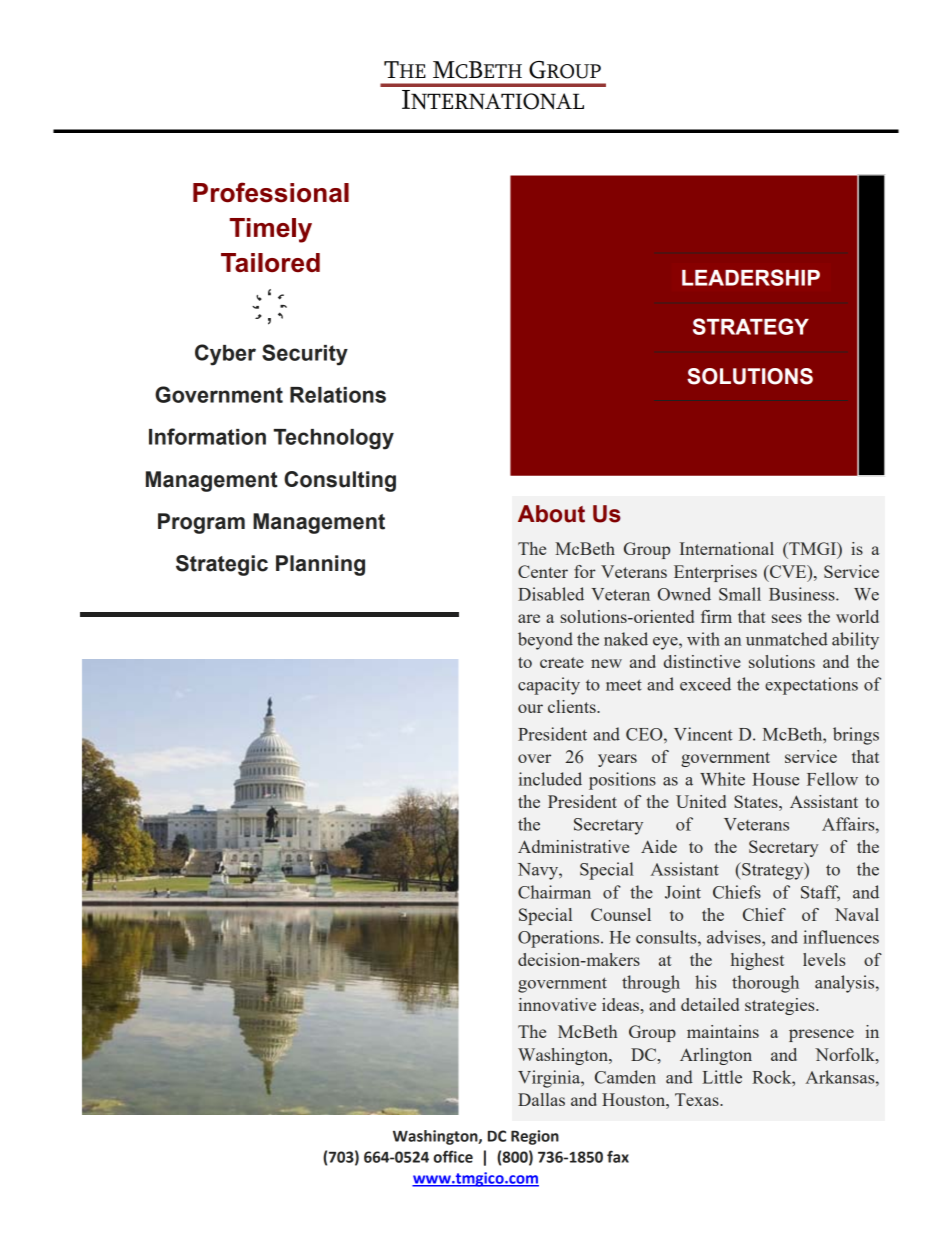  Describe the element at coordinates (271, 230) in the screenshot. I see `Timely` at that location.
